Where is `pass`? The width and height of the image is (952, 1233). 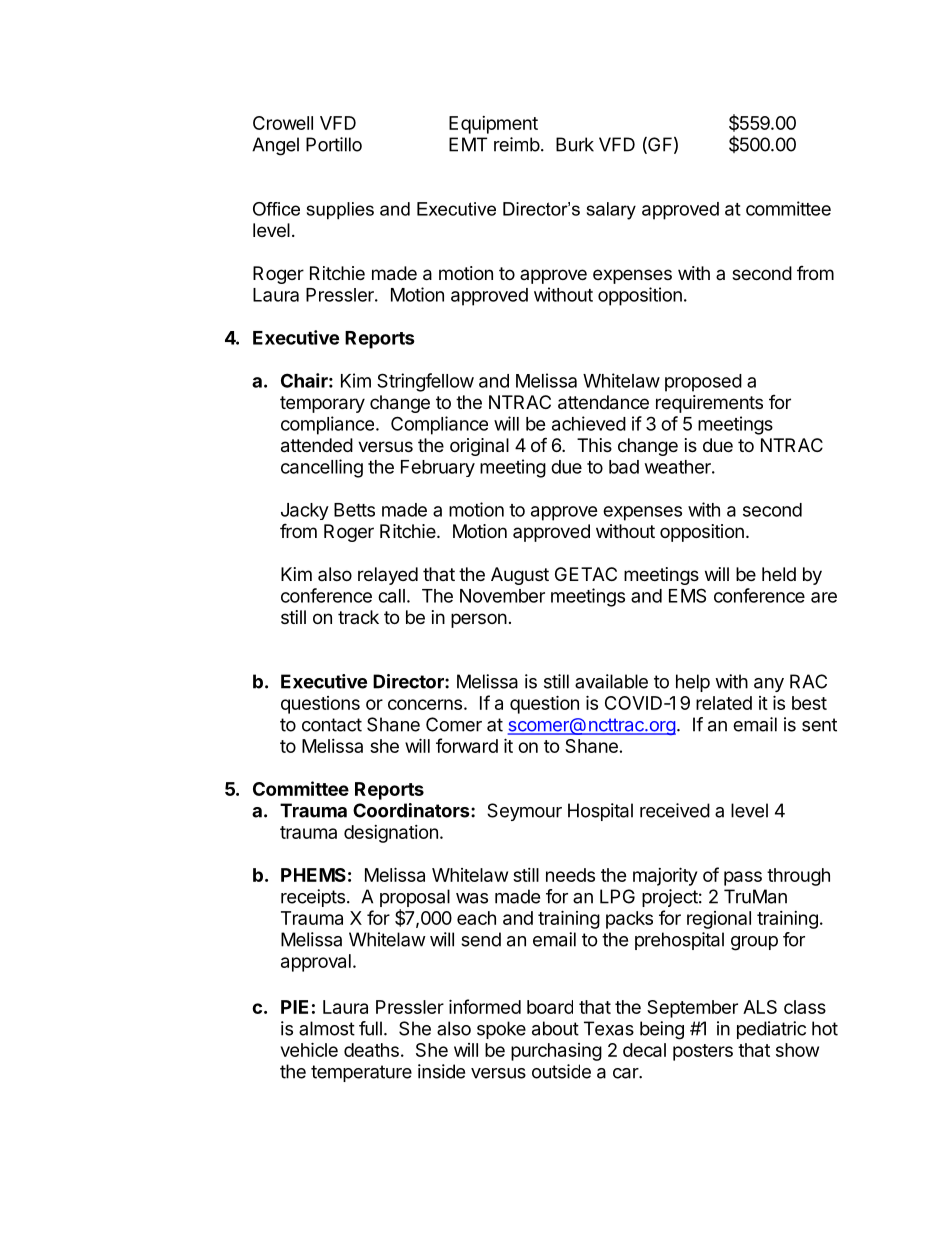 pass is located at coordinates (743, 878).
